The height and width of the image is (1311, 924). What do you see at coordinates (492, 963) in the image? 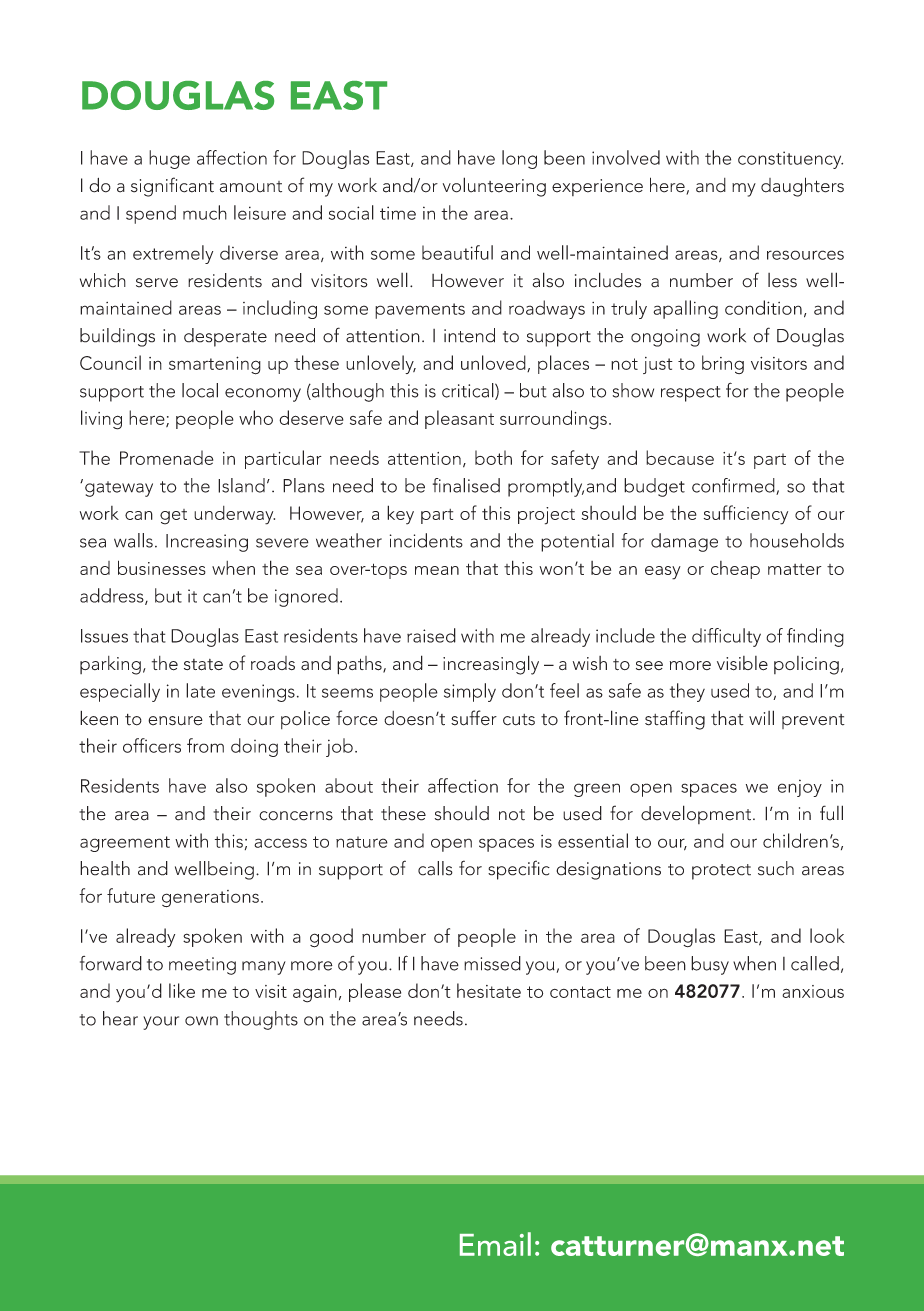
I see `missed` at bounding box center [492, 963].
